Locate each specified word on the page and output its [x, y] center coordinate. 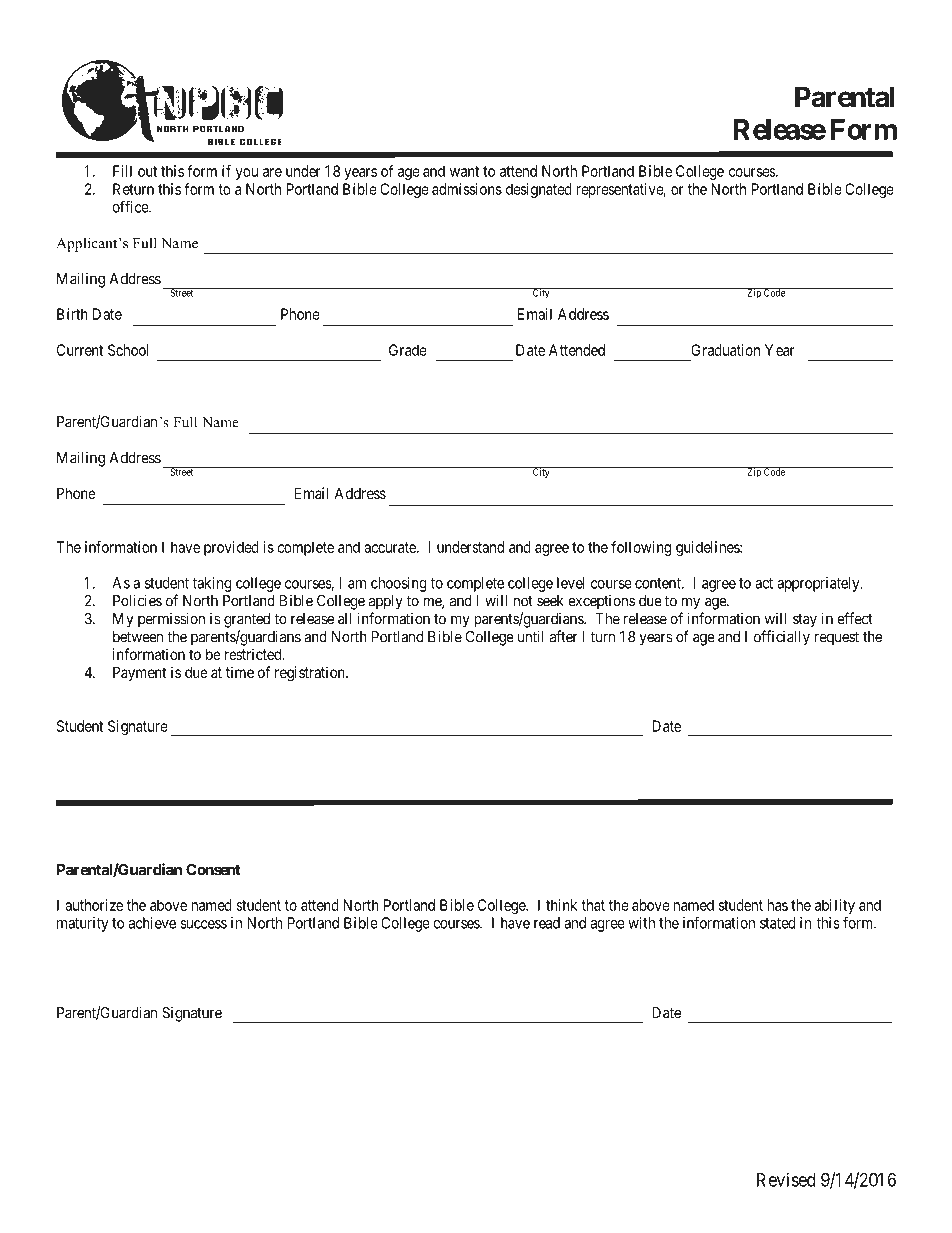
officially [782, 638]
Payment [139, 673]
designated [539, 190]
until [531, 636]
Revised [786, 1179]
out [147, 171]
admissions [467, 189]
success [203, 924]
